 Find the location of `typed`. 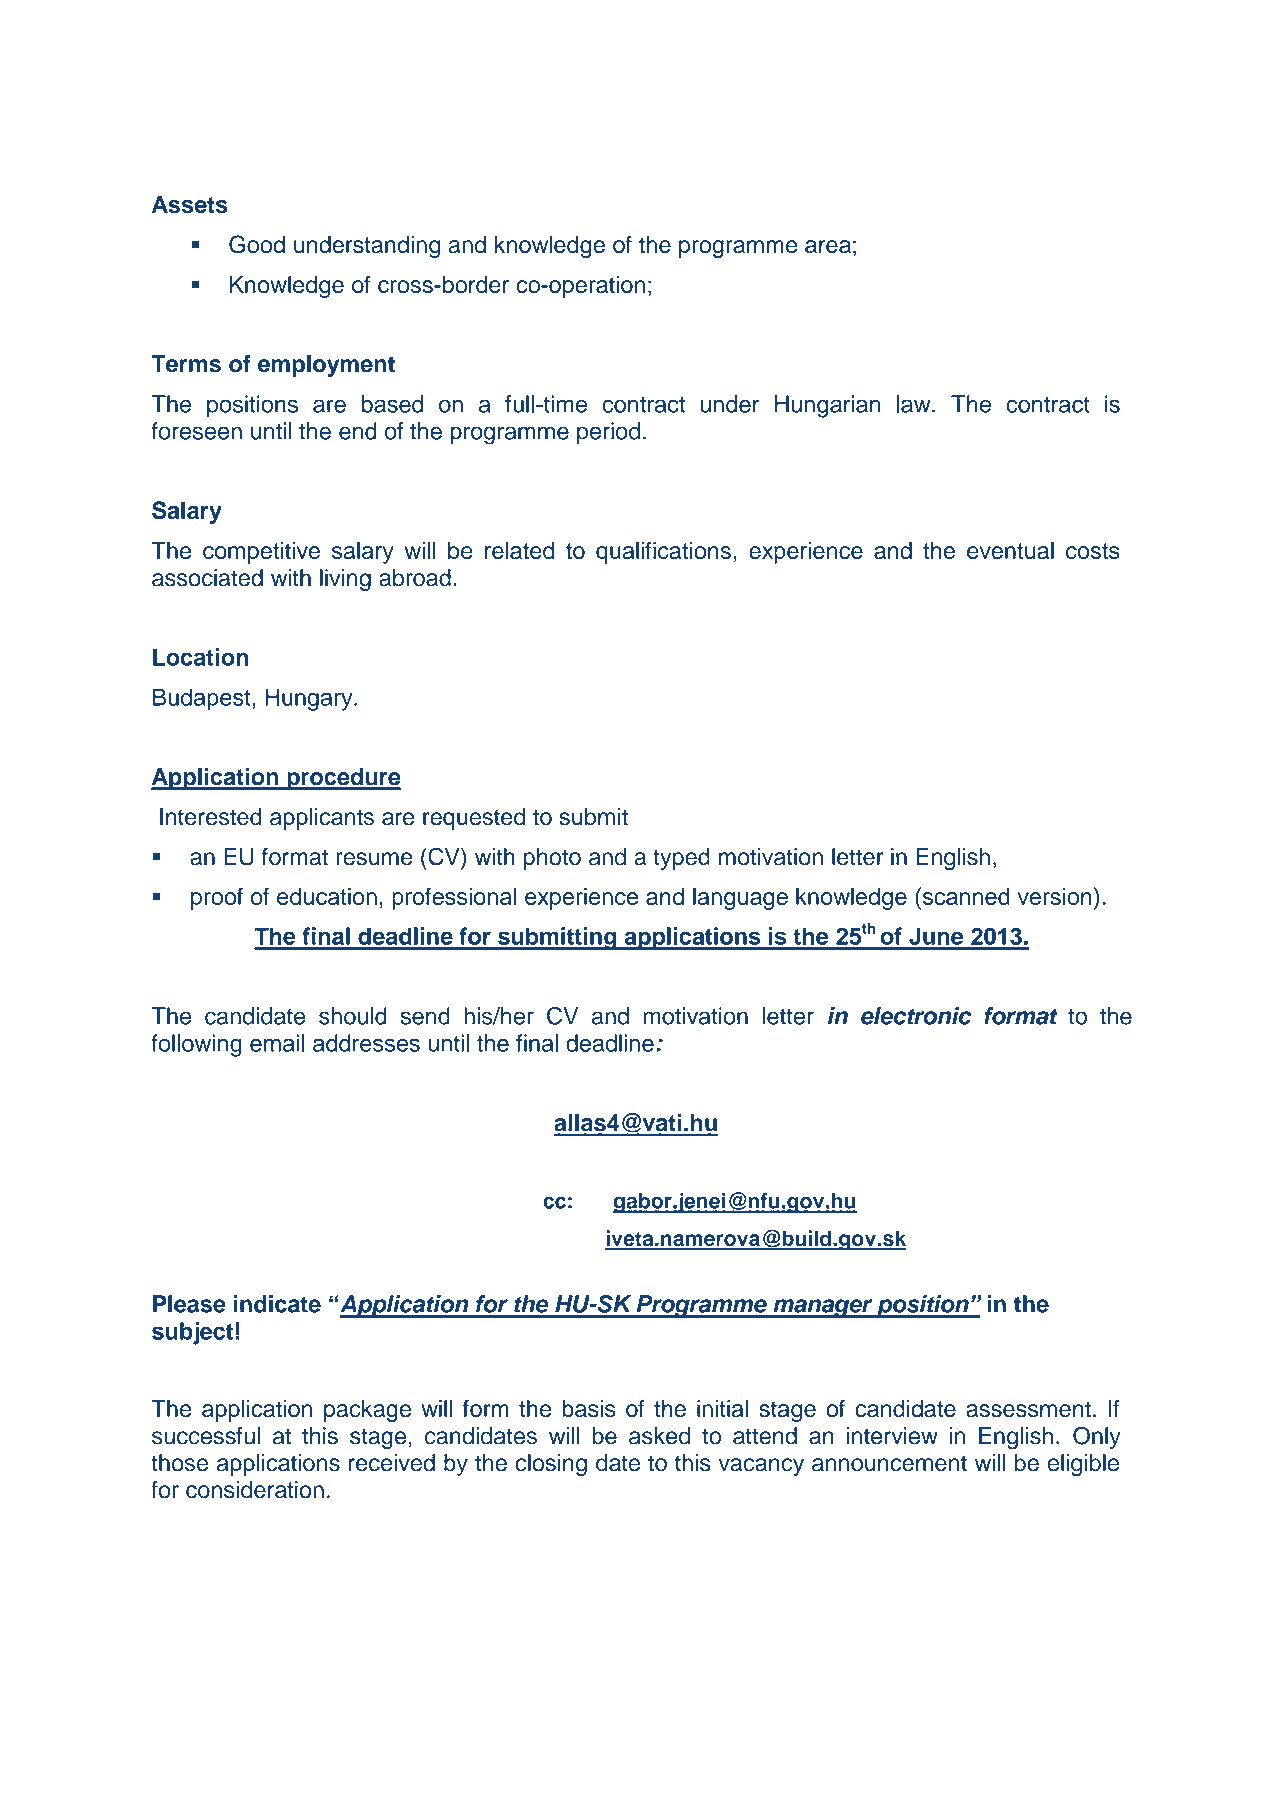

typed is located at coordinates (681, 859).
